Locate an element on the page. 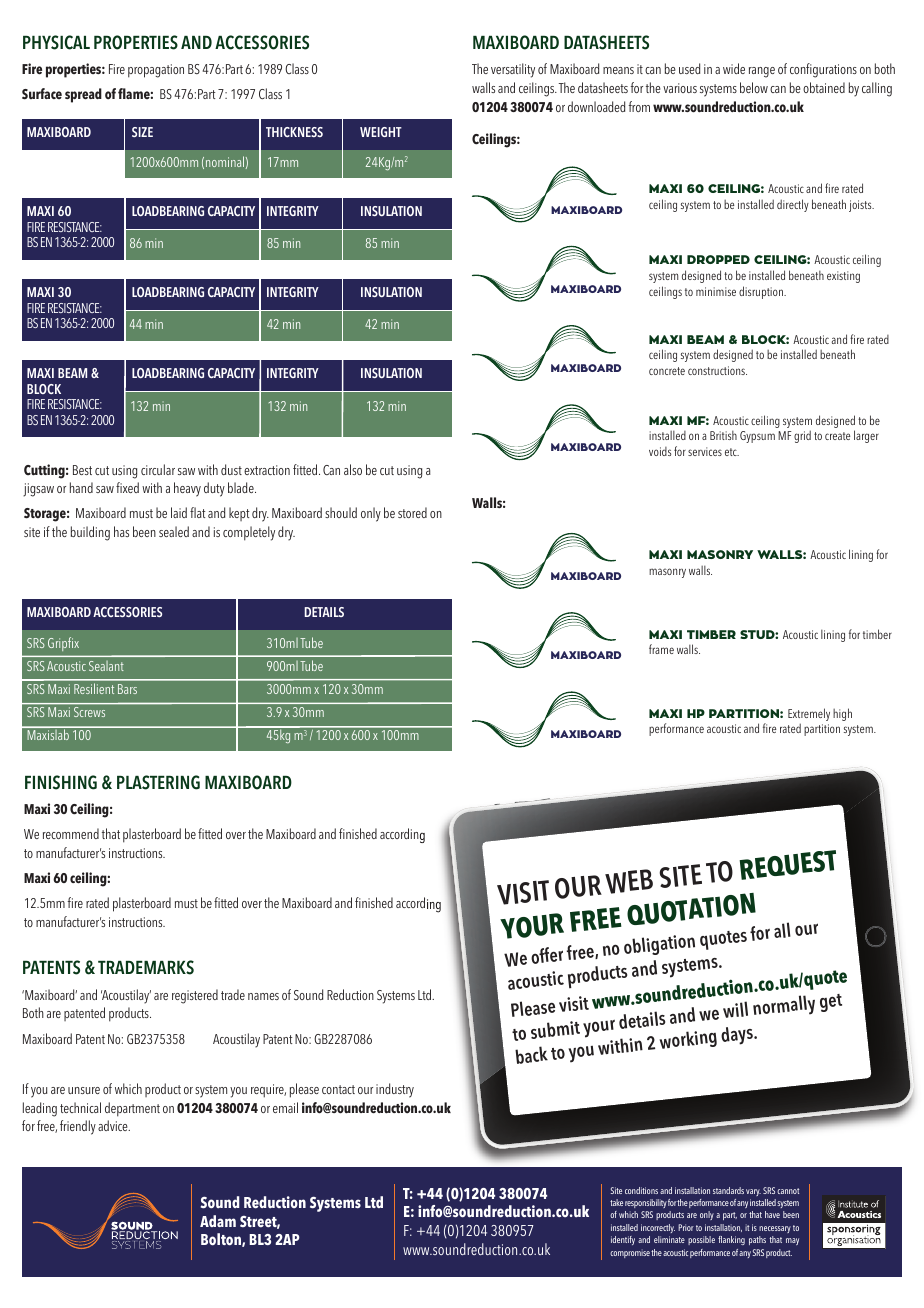 Image resolution: width=924 pixels, height=1308 pixels. Adam is located at coordinates (218, 1221).
